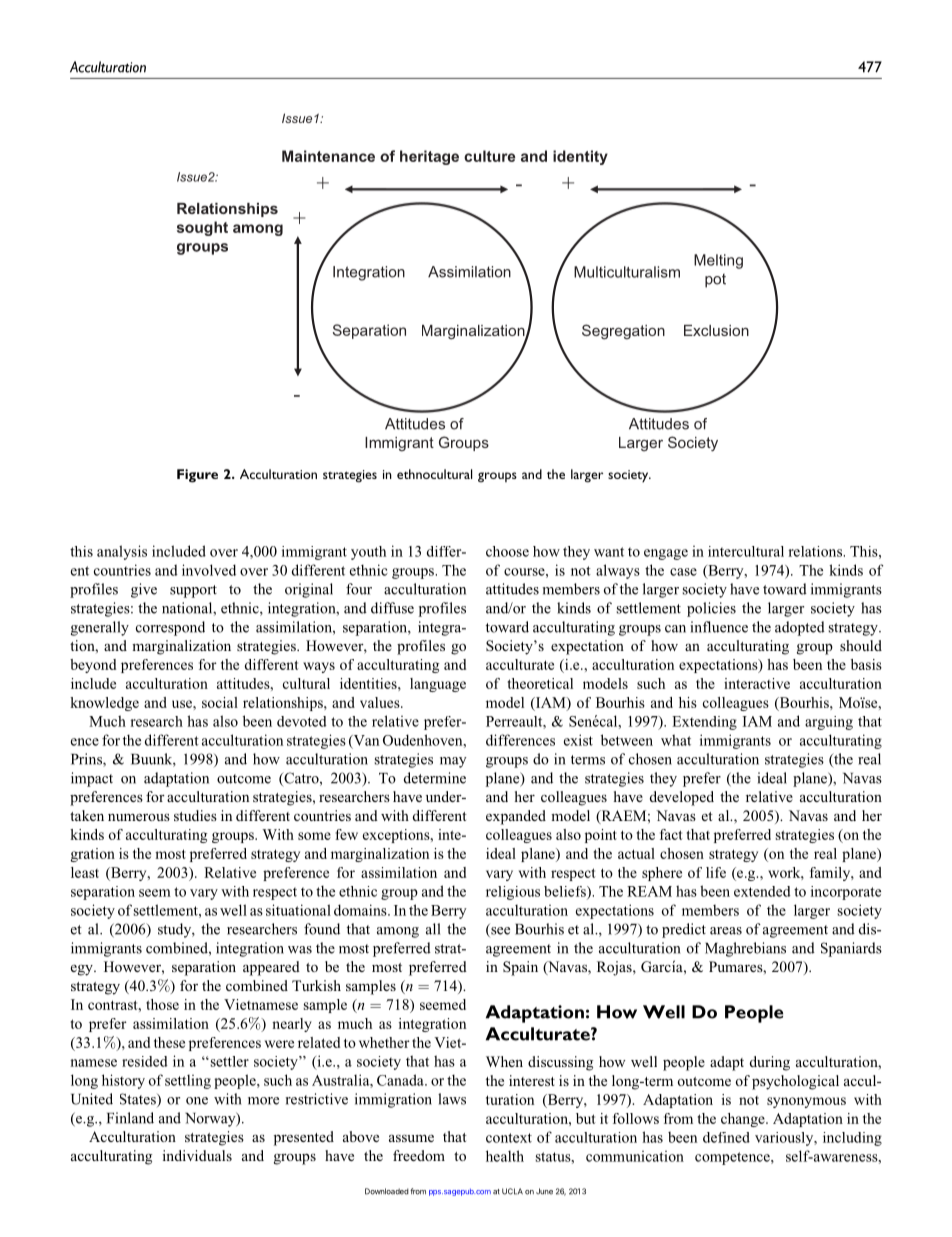 The width and height of the screenshot is (952, 1237). I want to click on sought, so click(202, 228).
